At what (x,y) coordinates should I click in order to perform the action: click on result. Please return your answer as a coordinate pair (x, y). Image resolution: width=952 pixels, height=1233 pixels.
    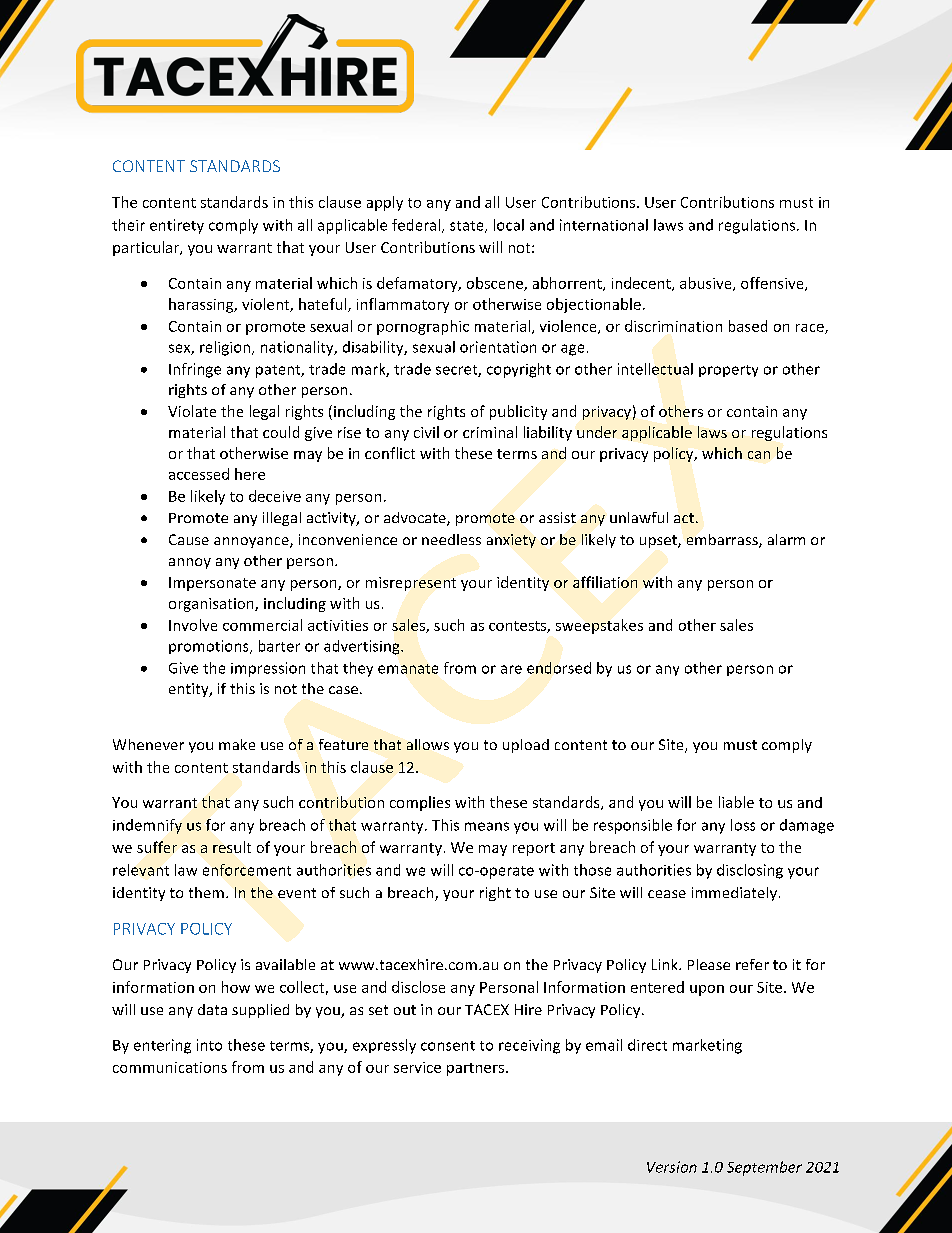
    Looking at the image, I should click on (232, 847).
